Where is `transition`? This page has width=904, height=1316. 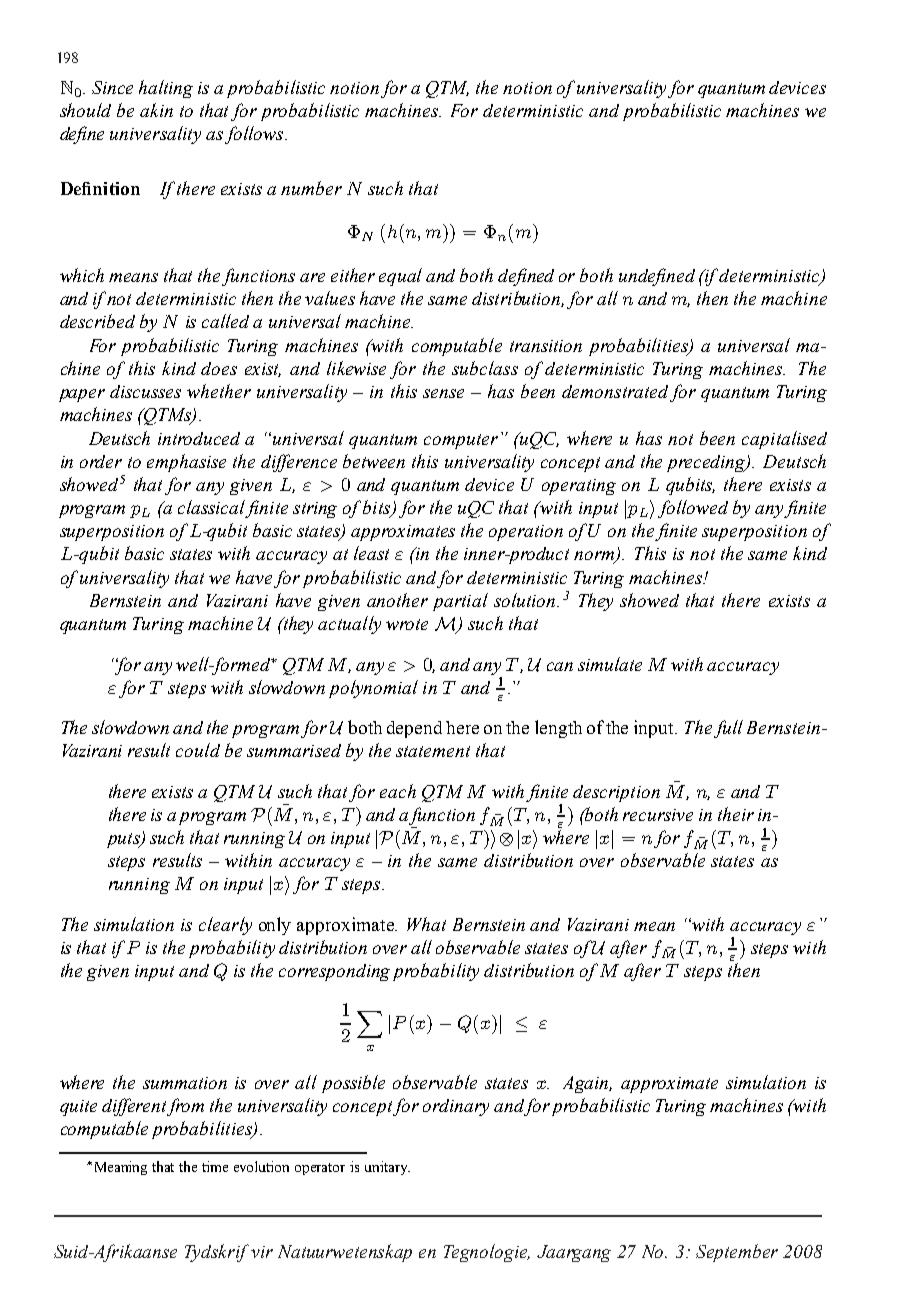 transition is located at coordinates (546, 346).
